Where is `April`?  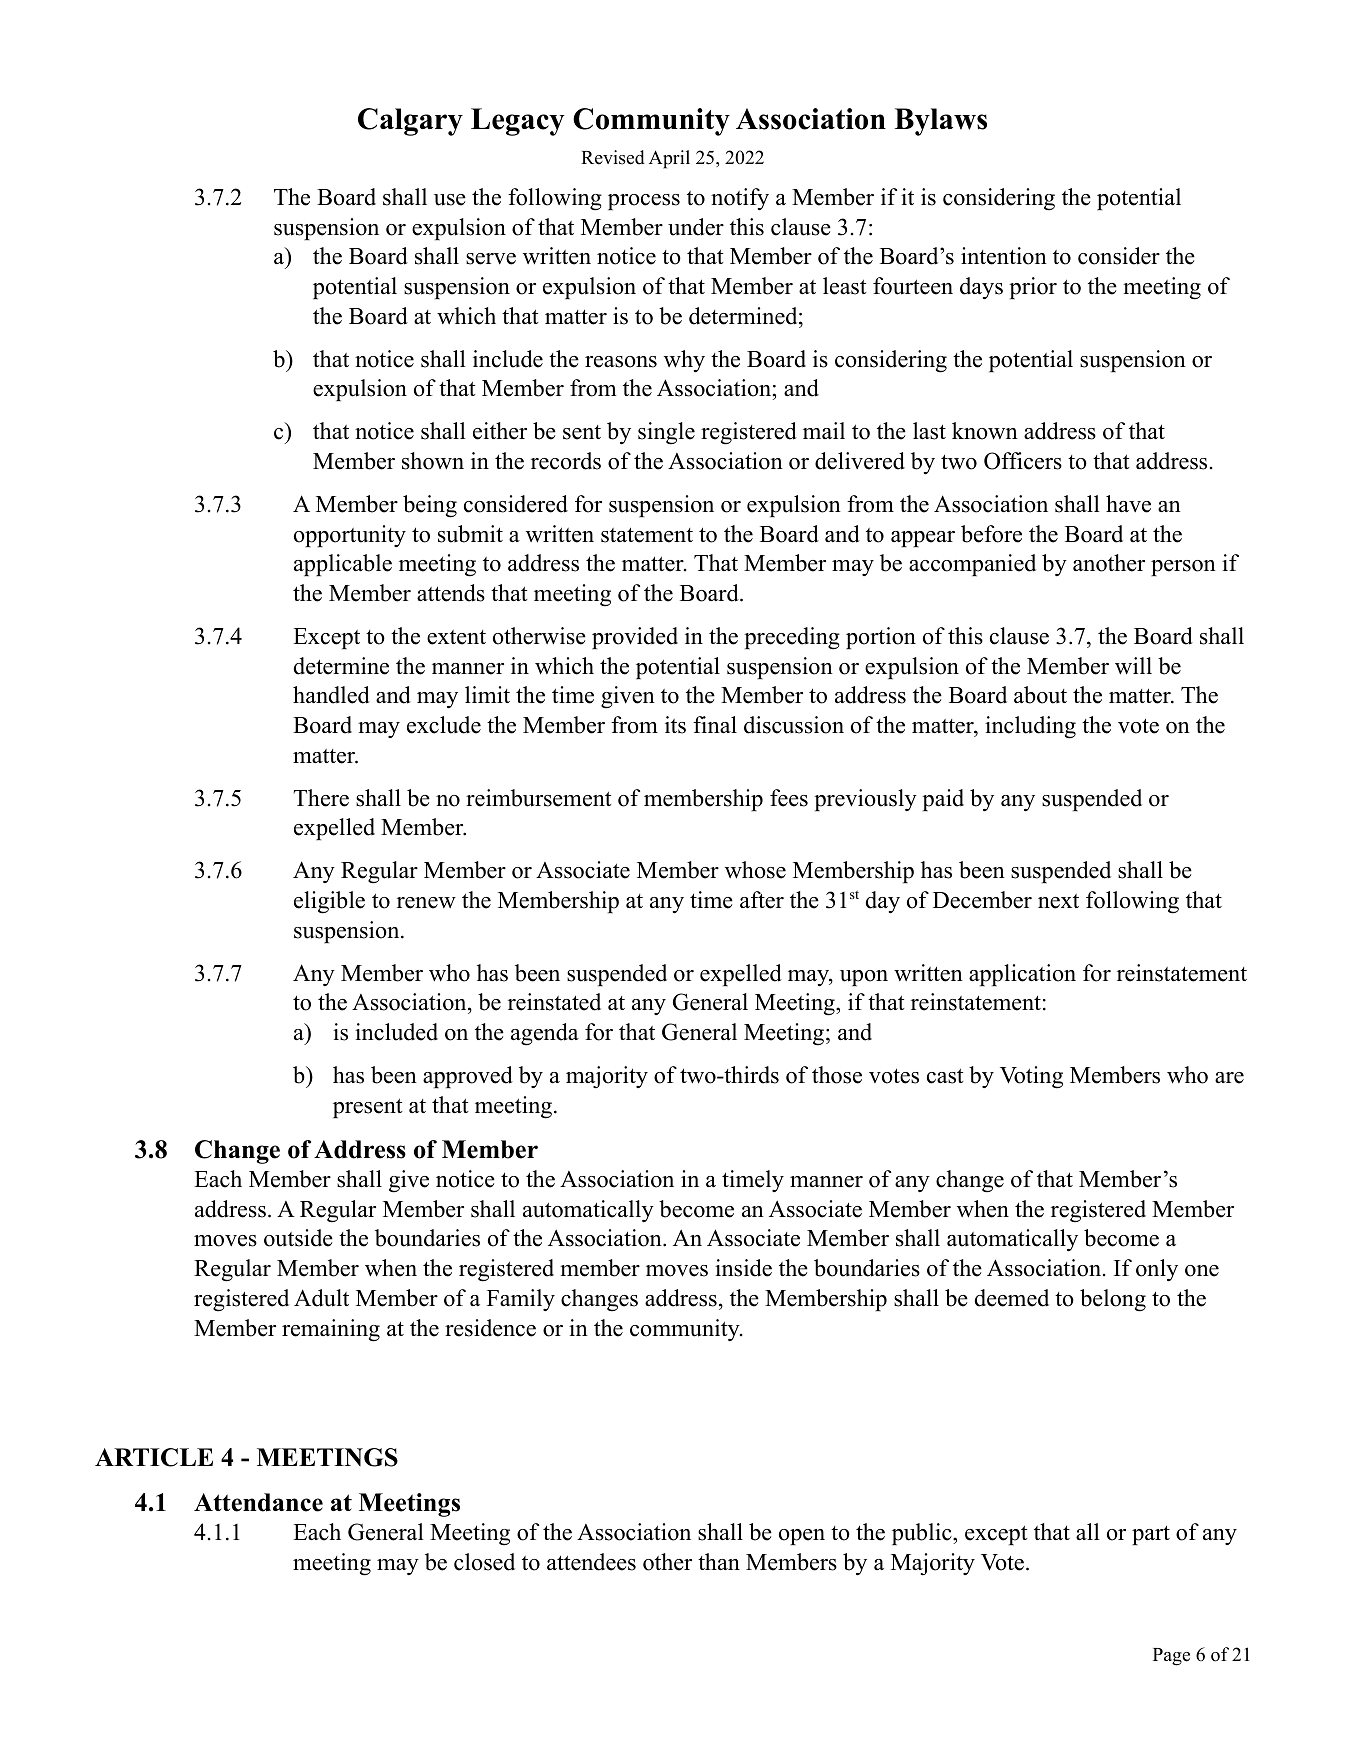
April is located at coordinates (669, 159).
